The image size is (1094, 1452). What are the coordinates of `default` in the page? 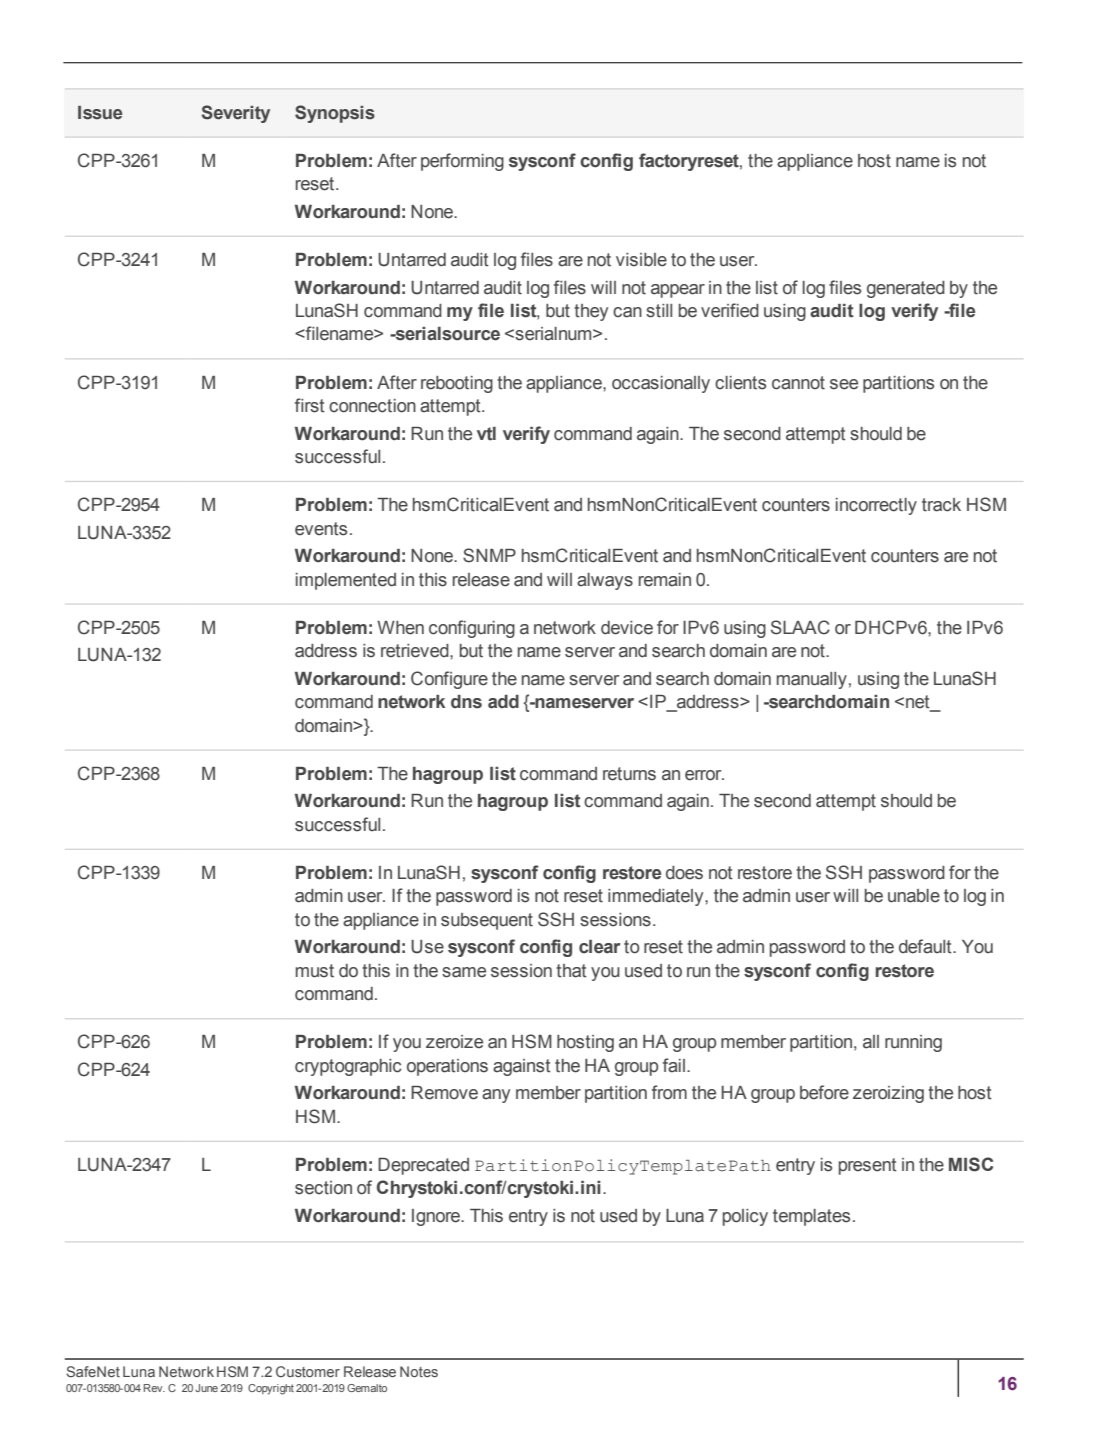 It's located at (926, 946).
